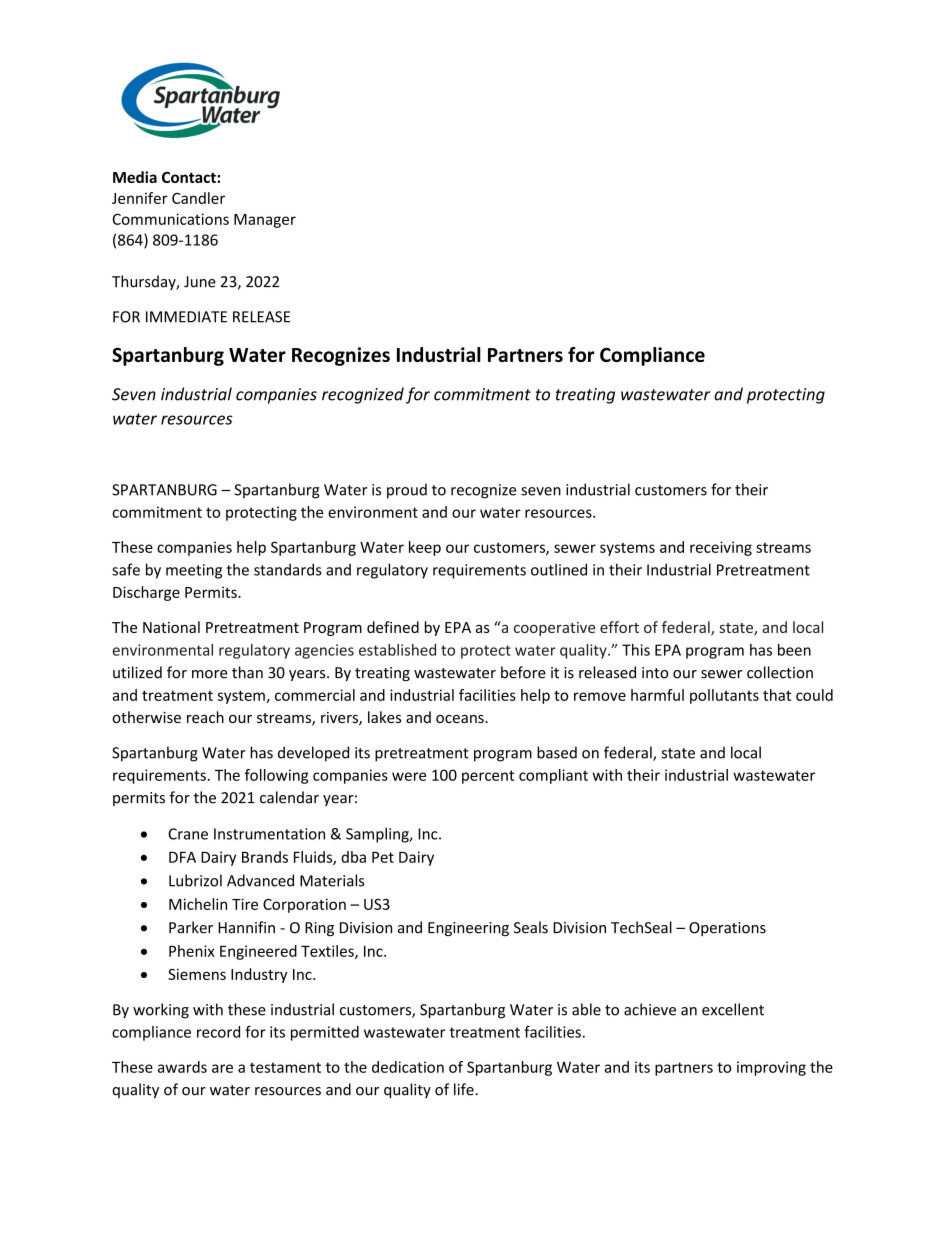  What do you see at coordinates (171, 219) in the document?
I see `Communications` at bounding box center [171, 219].
